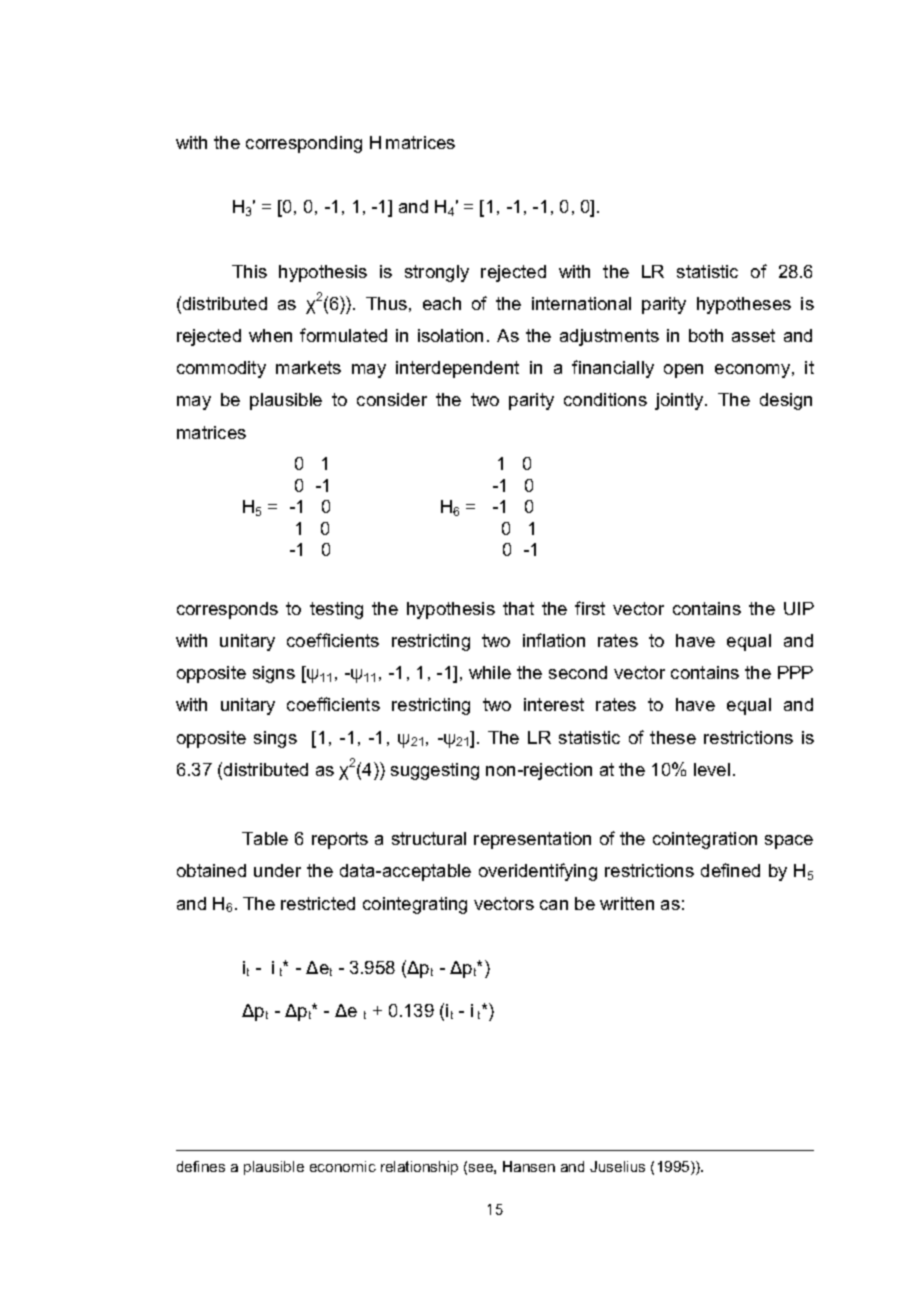 The width and height of the screenshot is (924, 1308). I want to click on under, so click(277, 870).
